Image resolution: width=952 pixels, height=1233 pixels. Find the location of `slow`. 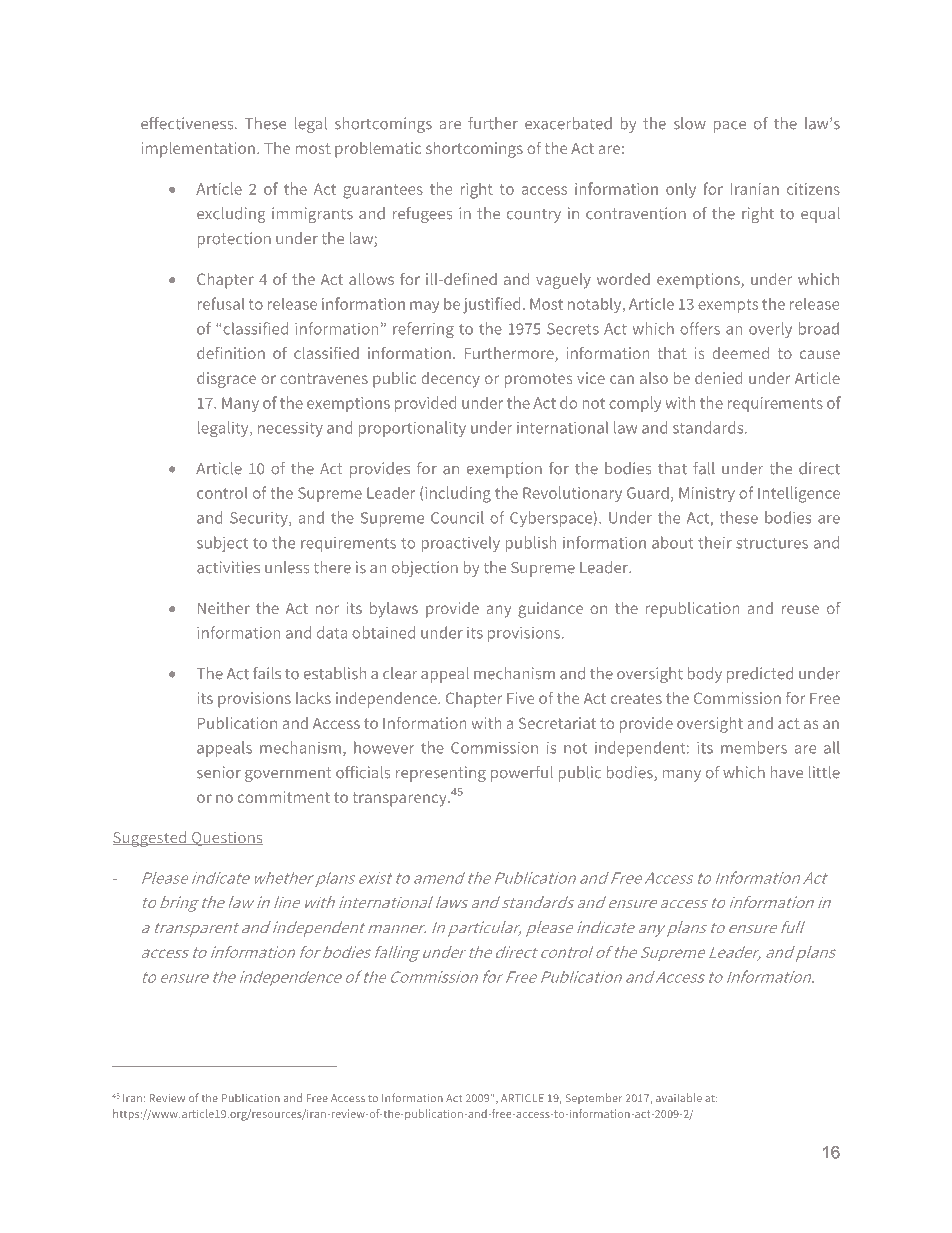

slow is located at coordinates (690, 123).
